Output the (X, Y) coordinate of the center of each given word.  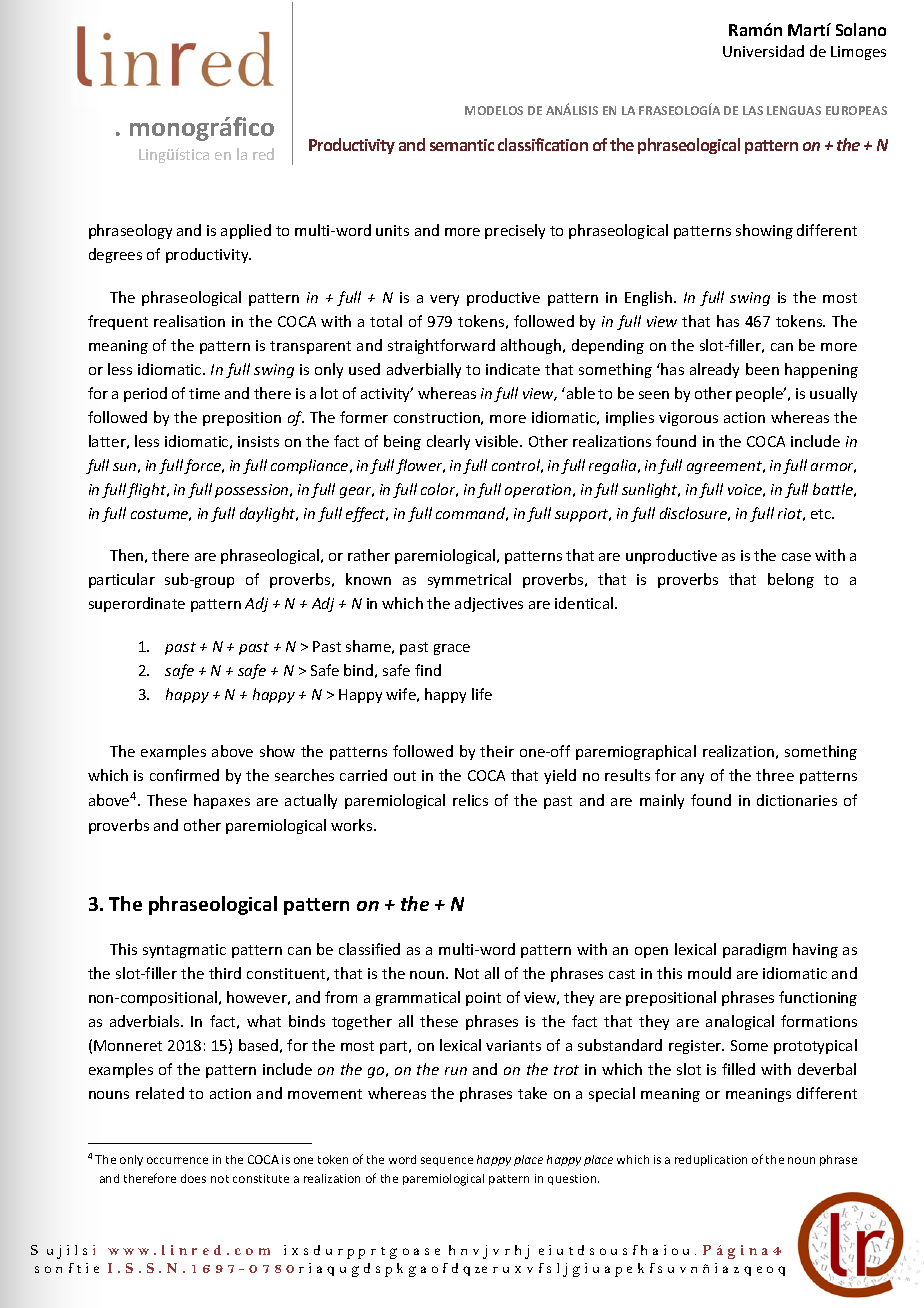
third (225, 973)
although (532, 346)
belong (791, 580)
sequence (447, 1161)
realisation (189, 321)
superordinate (137, 604)
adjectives (489, 604)
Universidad (763, 51)
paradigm (754, 950)
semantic (462, 145)
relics (470, 800)
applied (246, 231)
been (762, 369)
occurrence (177, 1160)
